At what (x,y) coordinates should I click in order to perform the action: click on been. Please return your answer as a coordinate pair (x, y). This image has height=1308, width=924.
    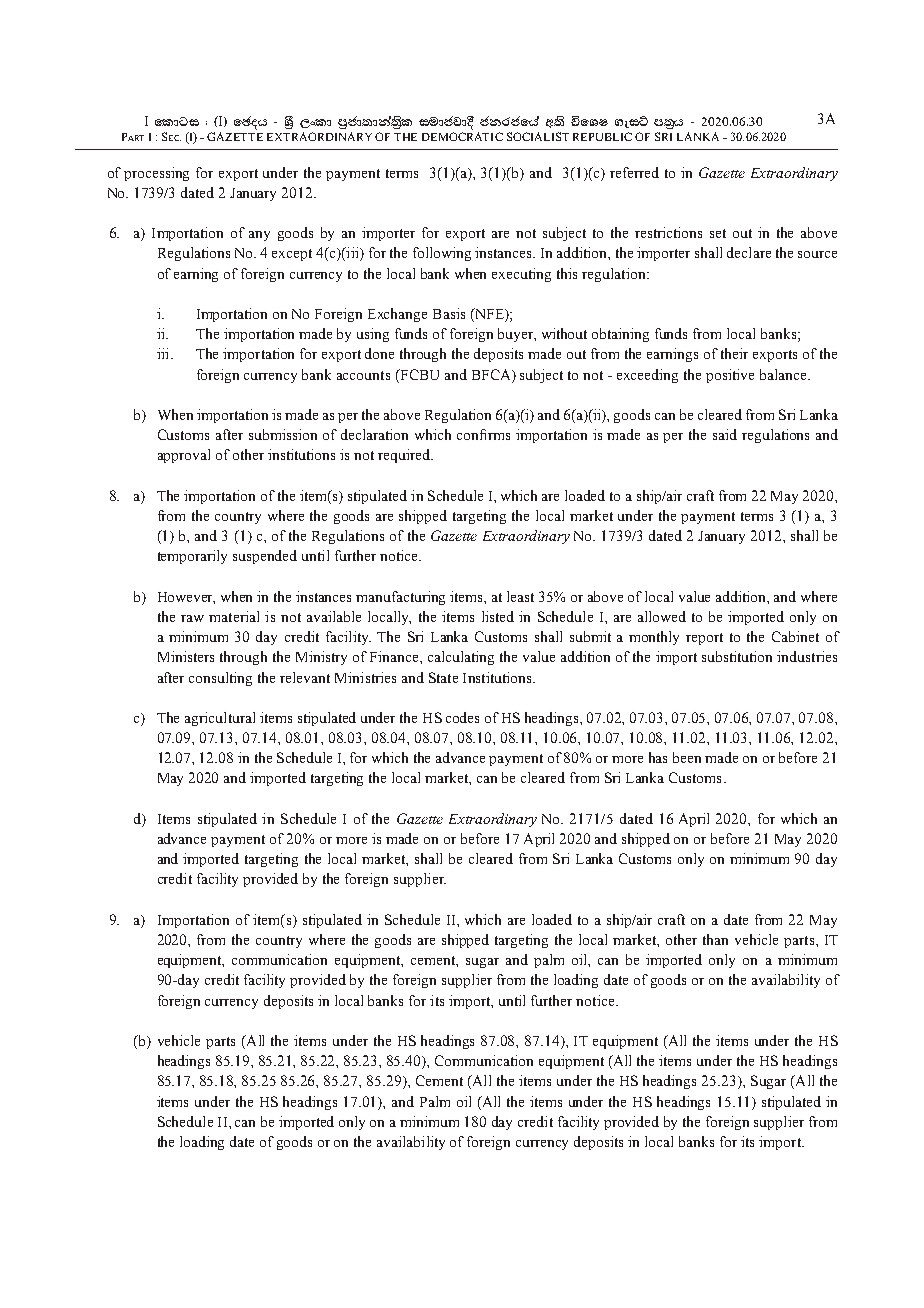
    Looking at the image, I should click on (687, 757).
